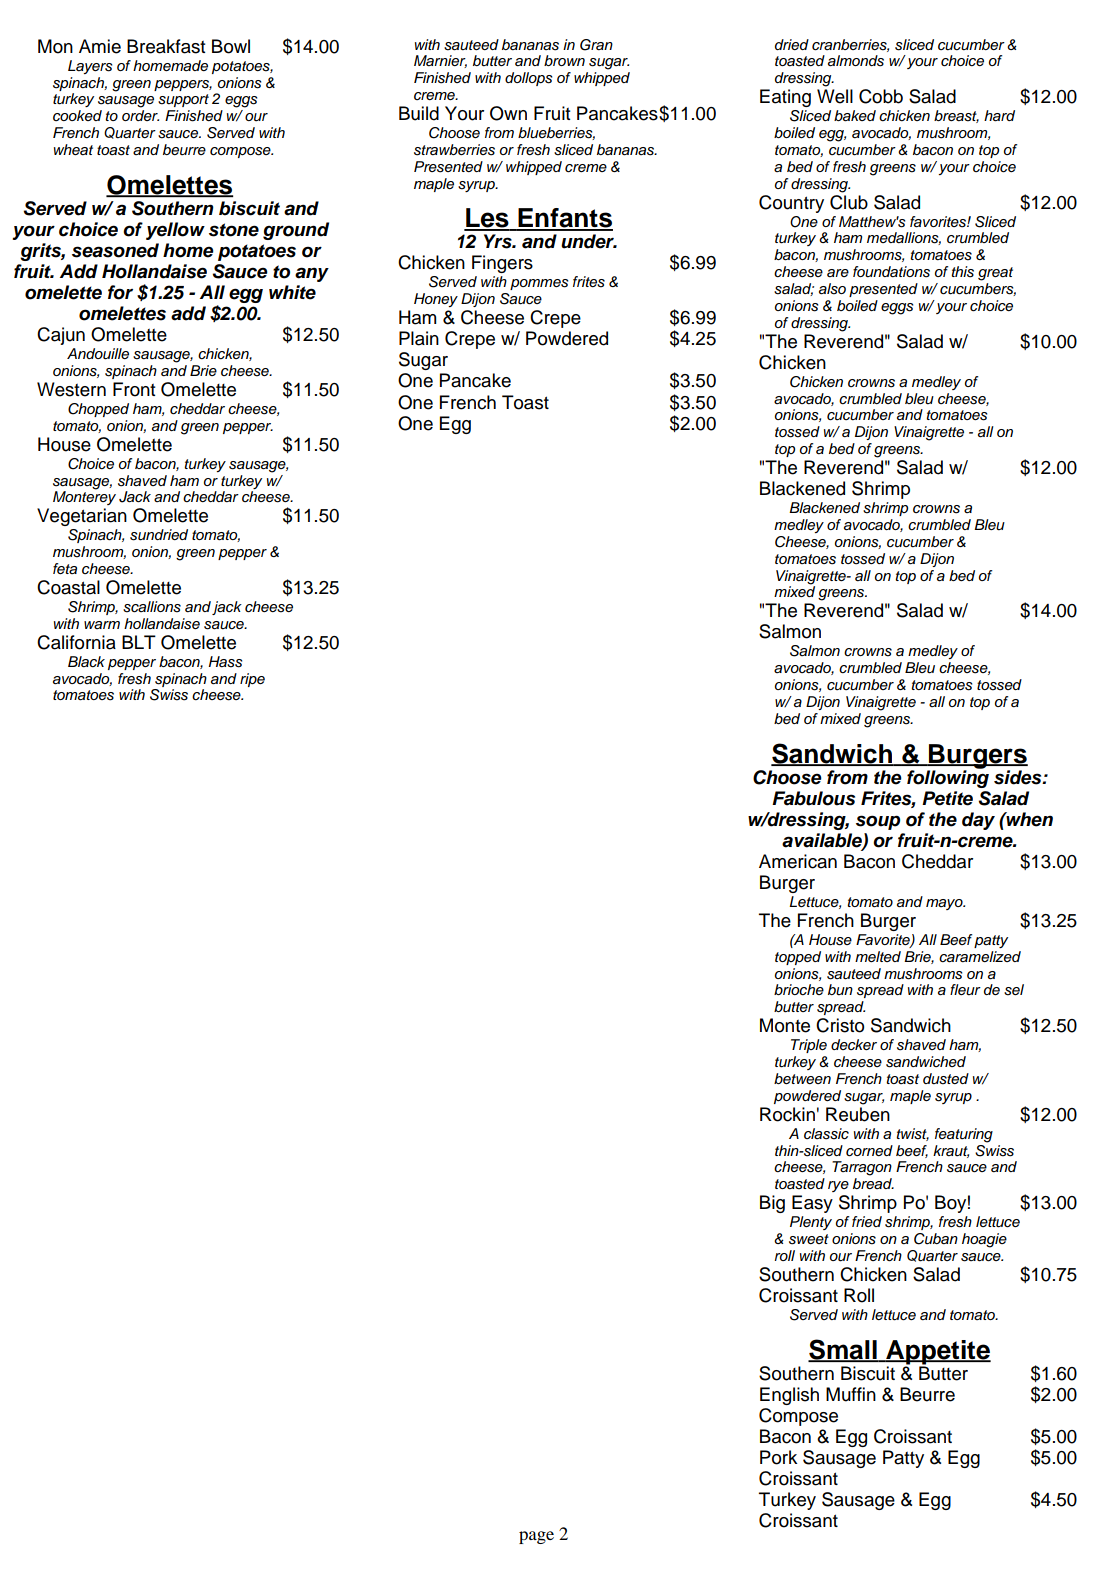 Image resolution: width=1114 pixels, height=1577 pixels. What do you see at coordinates (878, 956) in the screenshot?
I see `melted` at bounding box center [878, 956].
